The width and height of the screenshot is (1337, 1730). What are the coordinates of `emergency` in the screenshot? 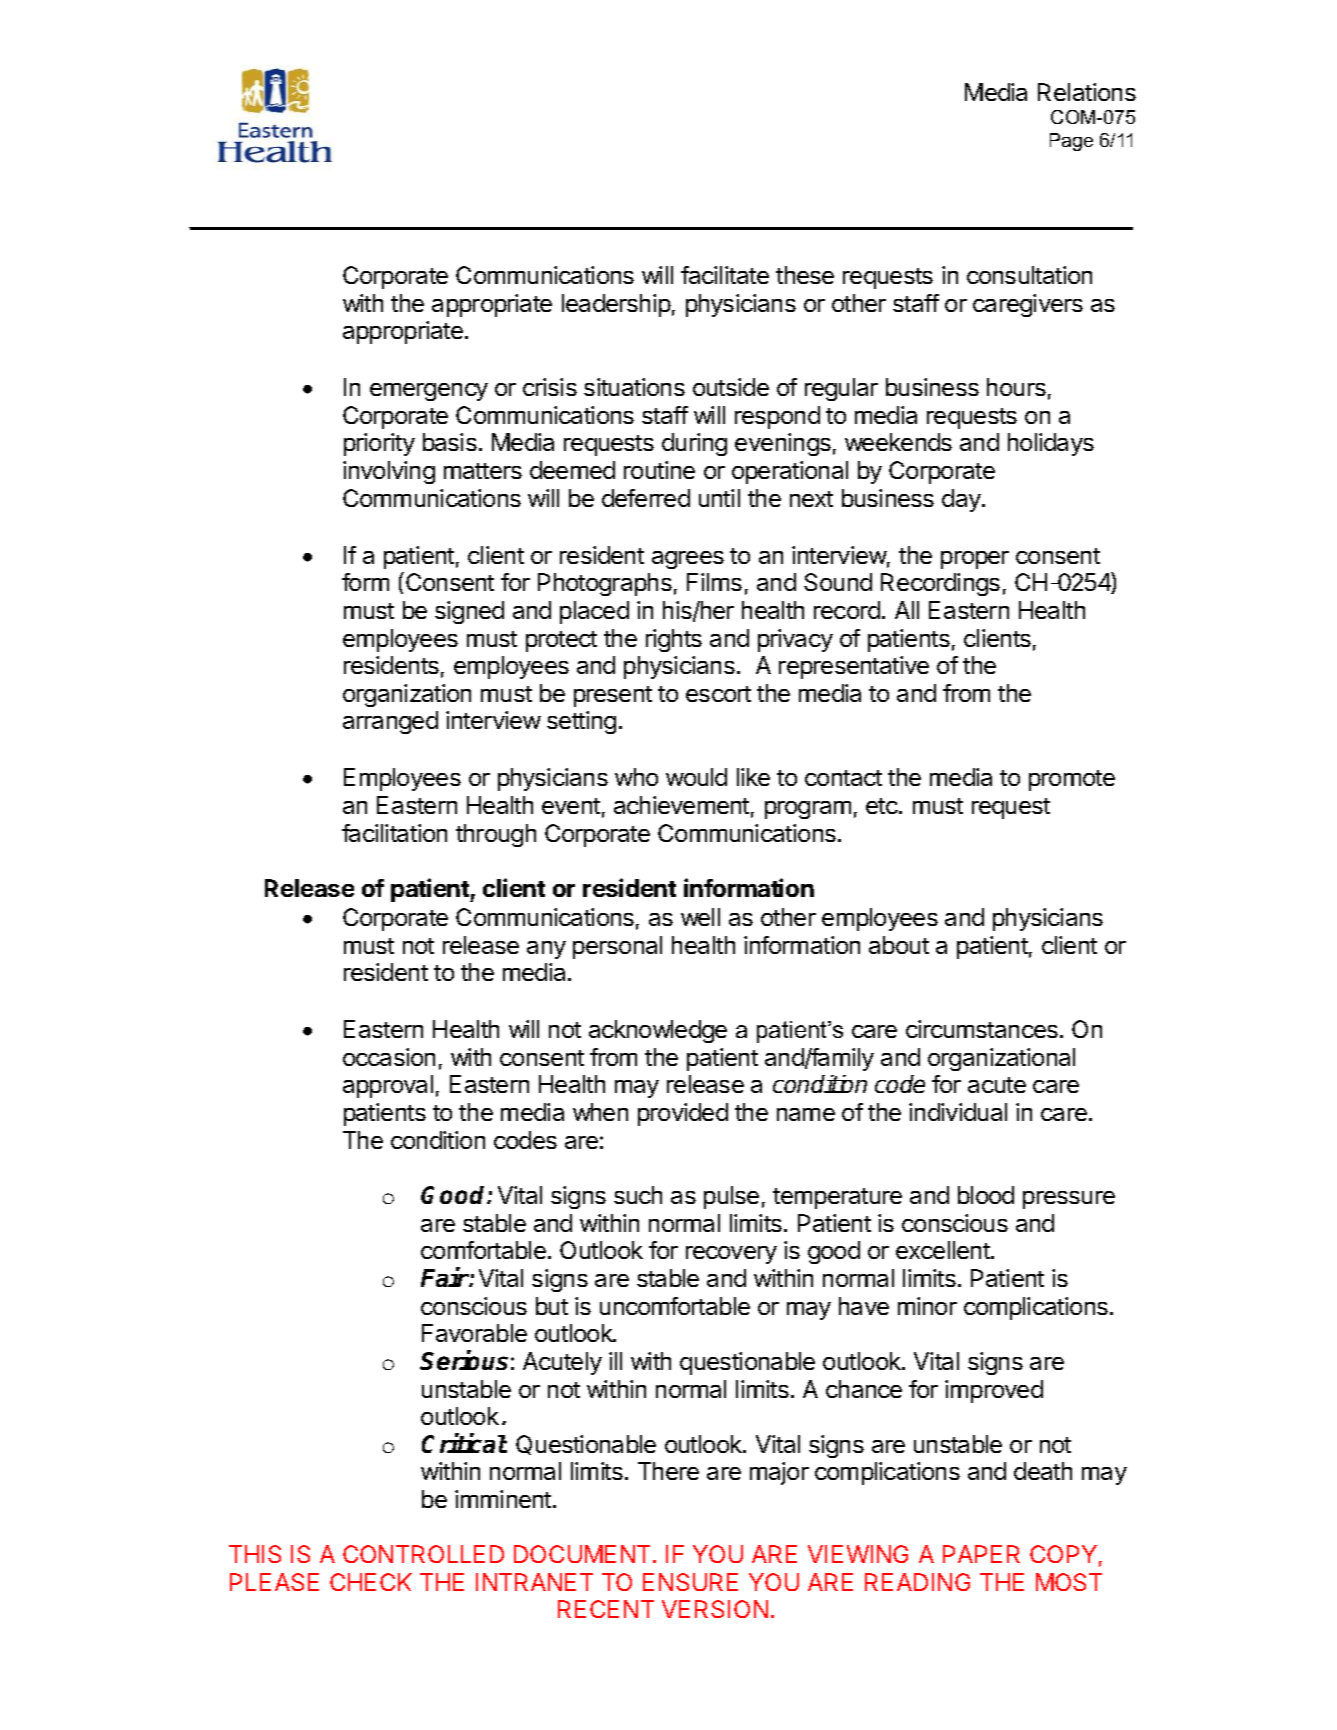 It's located at (429, 392).
